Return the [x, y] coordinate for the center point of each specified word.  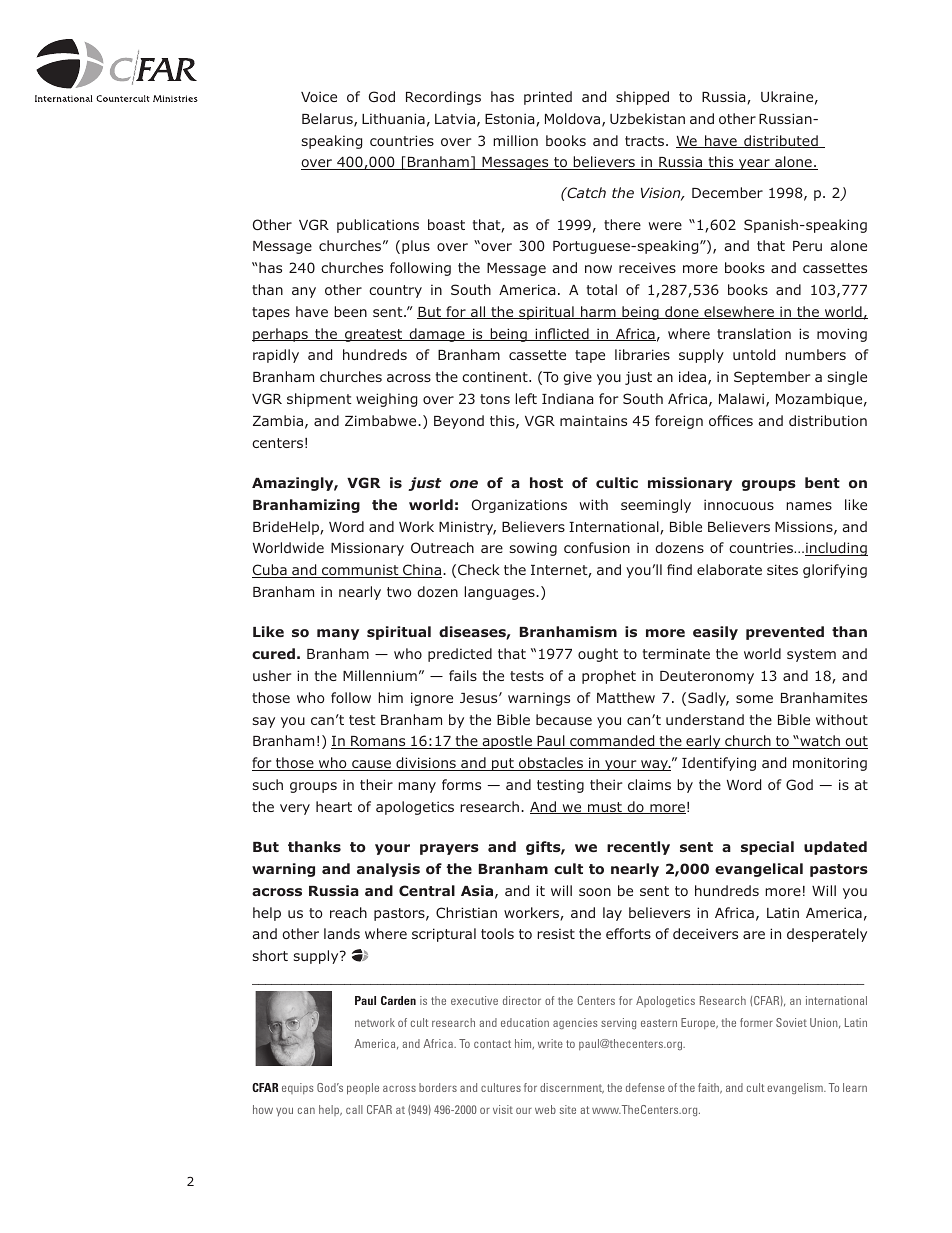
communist [360, 571]
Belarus [328, 120]
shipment [319, 400]
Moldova [574, 120]
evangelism [796, 1088]
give [578, 378]
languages [500, 593]
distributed [781, 141]
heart [334, 806]
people [363, 1089]
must [605, 808]
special [767, 848]
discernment [572, 1088]
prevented [785, 633]
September [772, 378]
